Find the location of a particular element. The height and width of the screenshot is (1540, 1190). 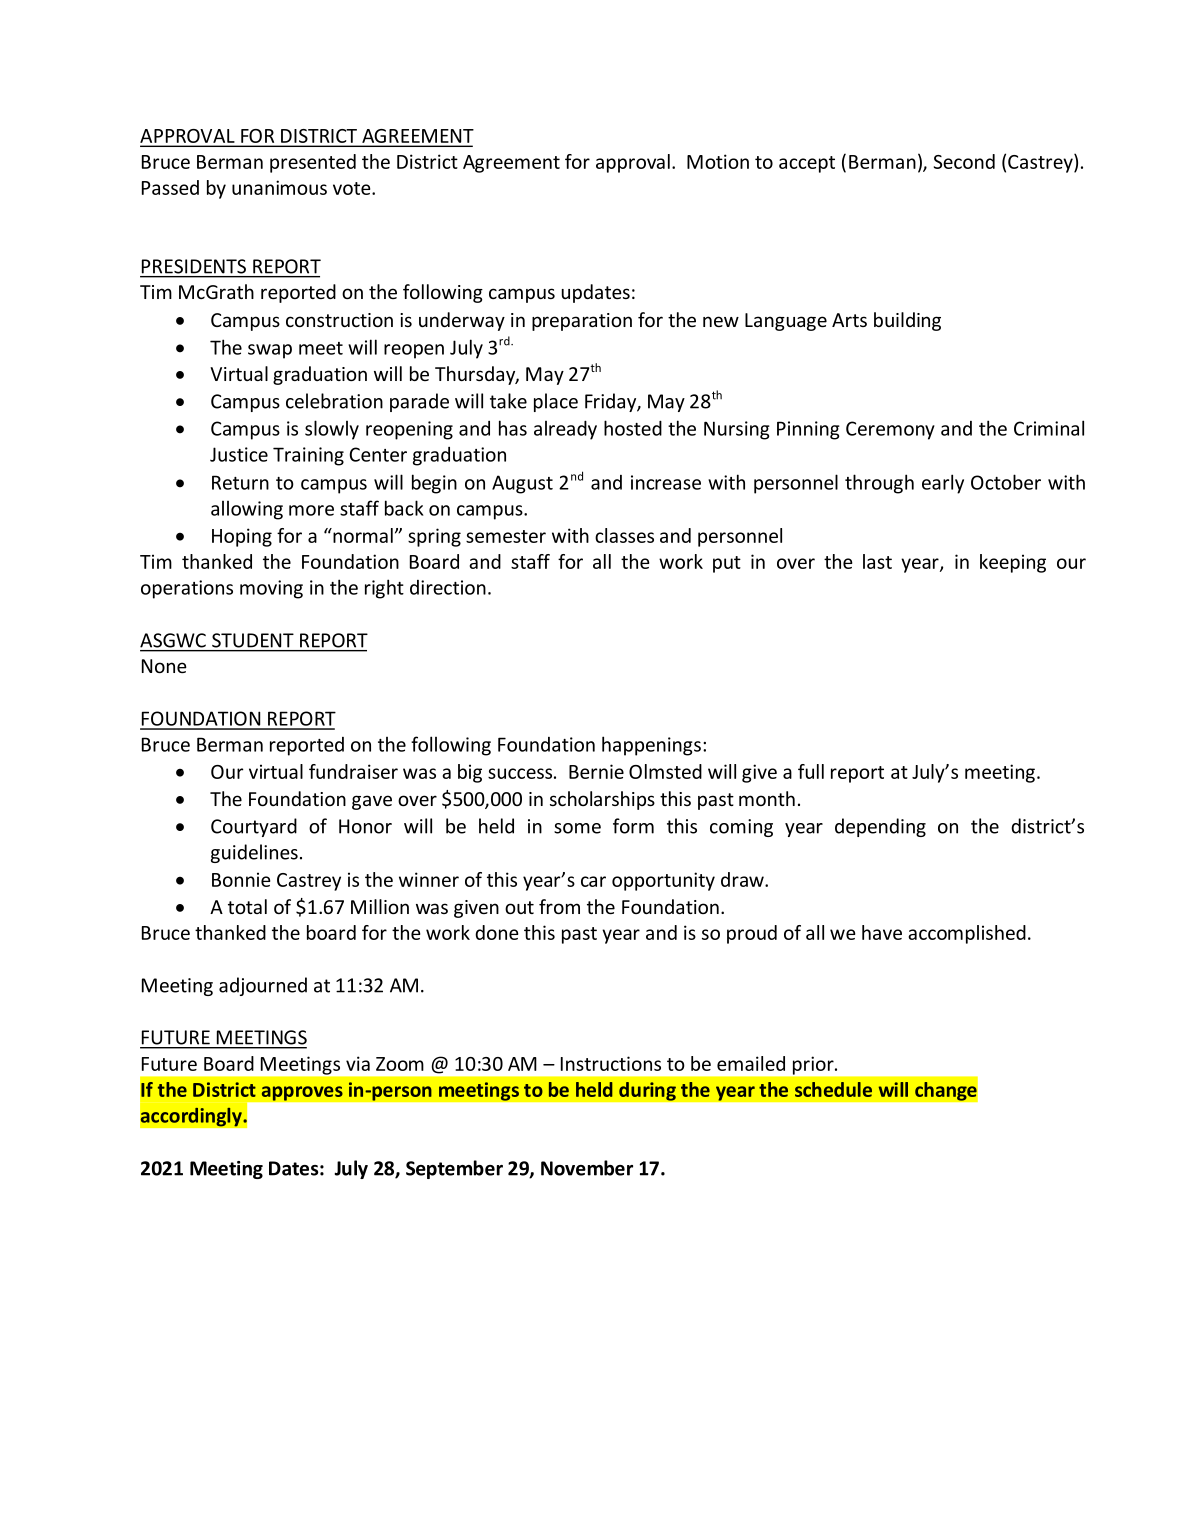

keeping is located at coordinates (1013, 563).
